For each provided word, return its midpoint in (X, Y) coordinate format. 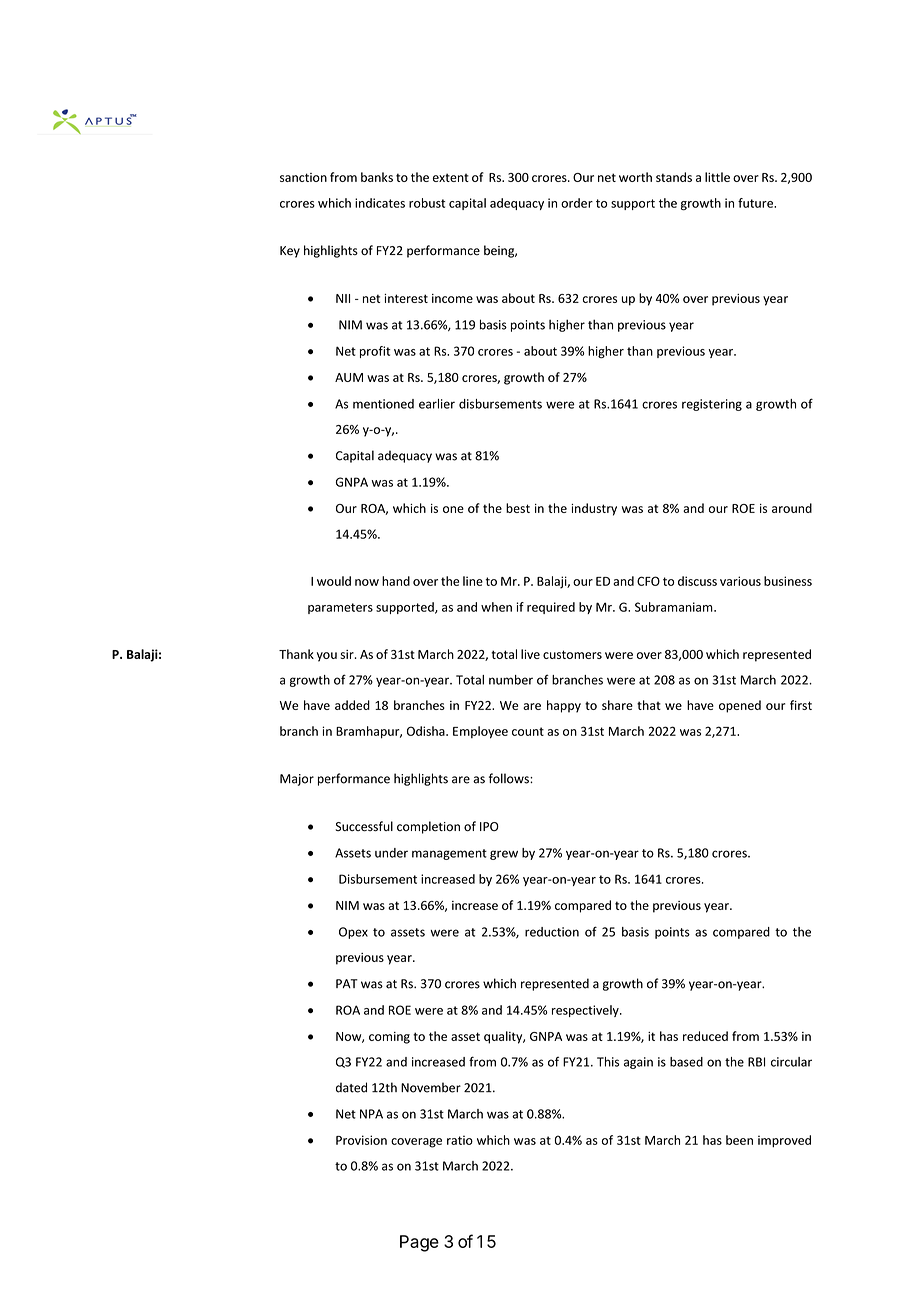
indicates (380, 203)
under (391, 853)
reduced (705, 1036)
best (518, 508)
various (740, 581)
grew (504, 855)
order (577, 203)
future (756, 203)
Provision (361, 1140)
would (334, 581)
